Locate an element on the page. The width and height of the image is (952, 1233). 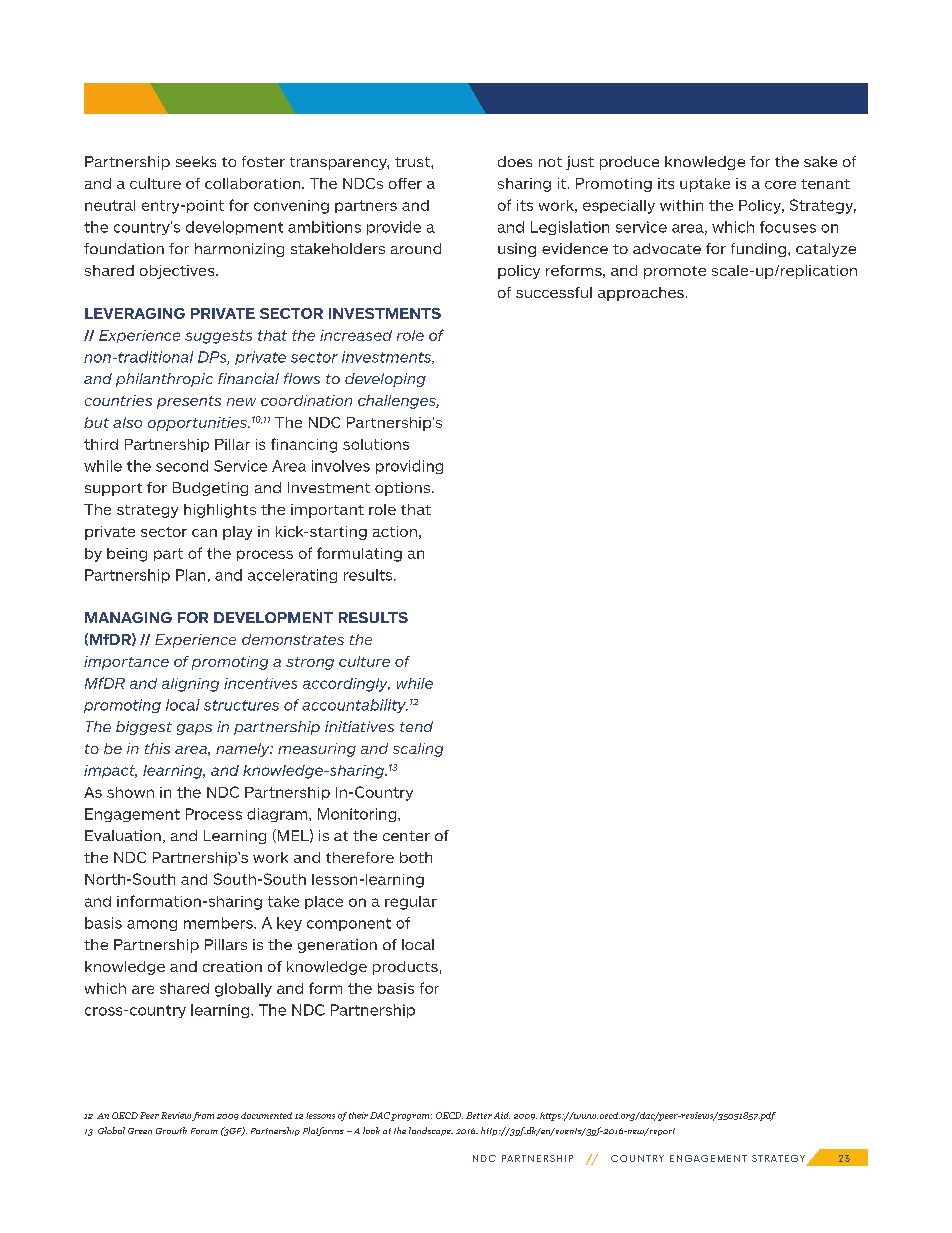
Aid is located at coordinates (502, 1115).
